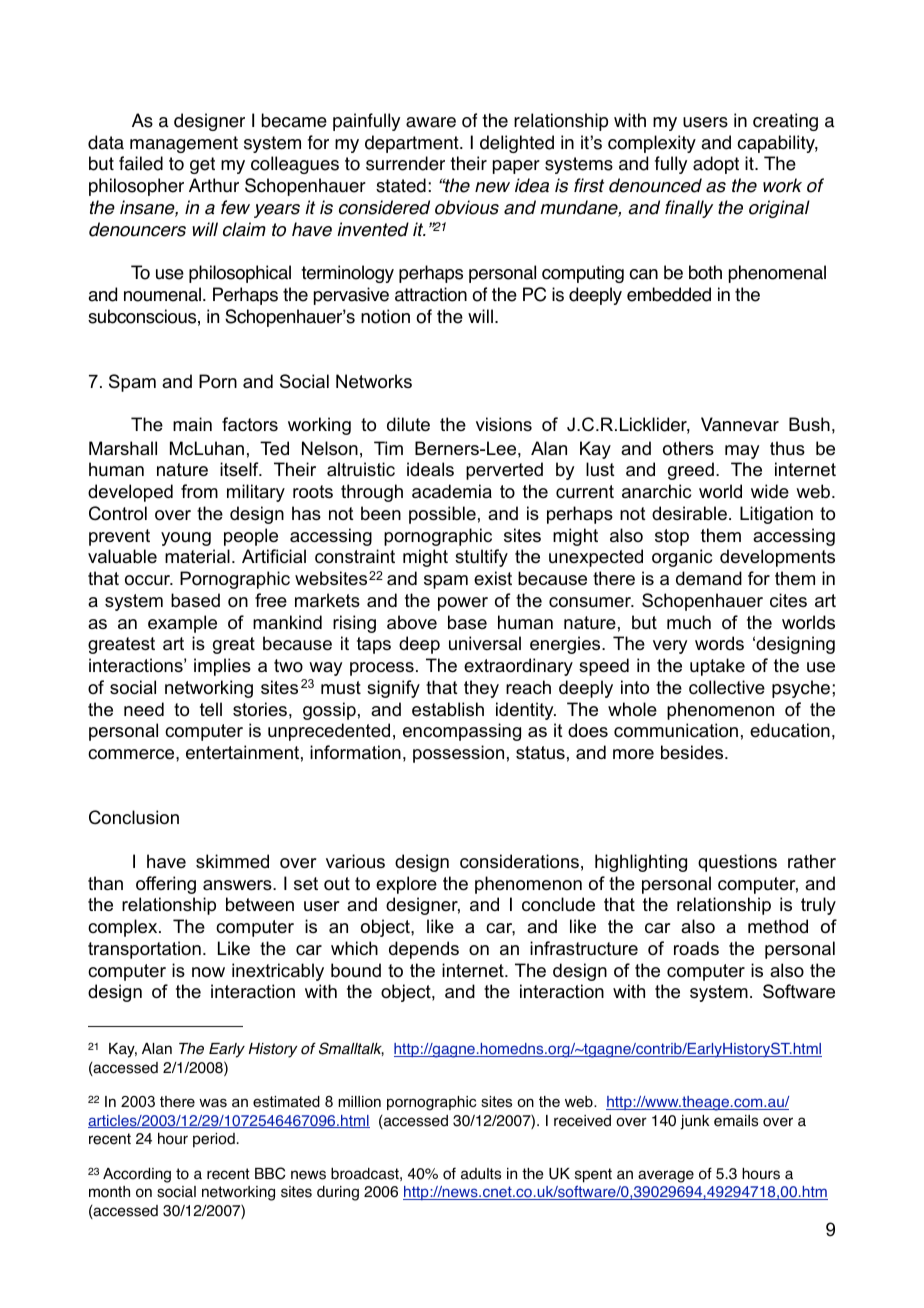 This screenshot has width=924, height=1308. Describe the element at coordinates (716, 165) in the screenshot. I see `adopt` at that location.
